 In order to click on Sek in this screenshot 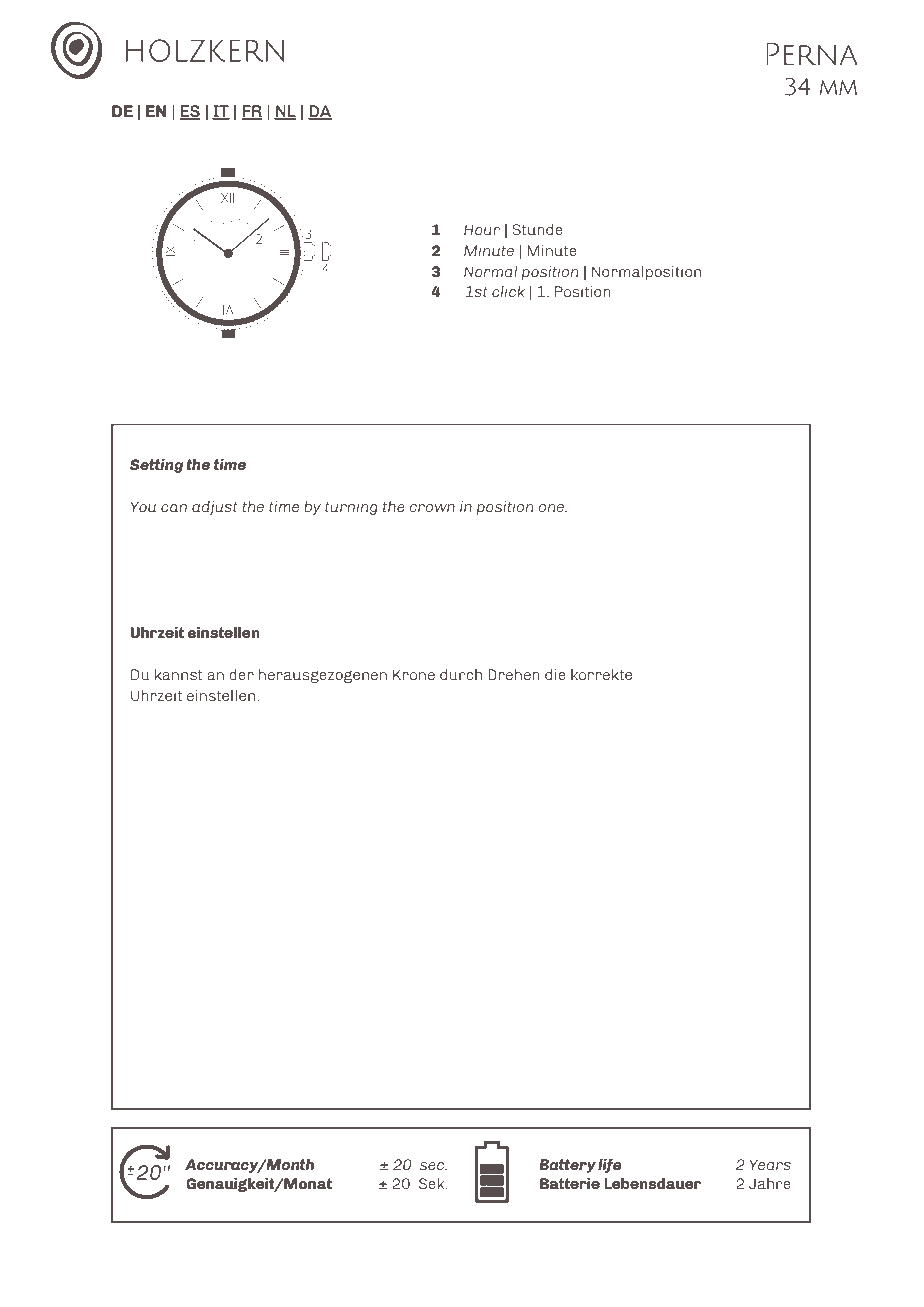, I will do `click(433, 1183)`.
